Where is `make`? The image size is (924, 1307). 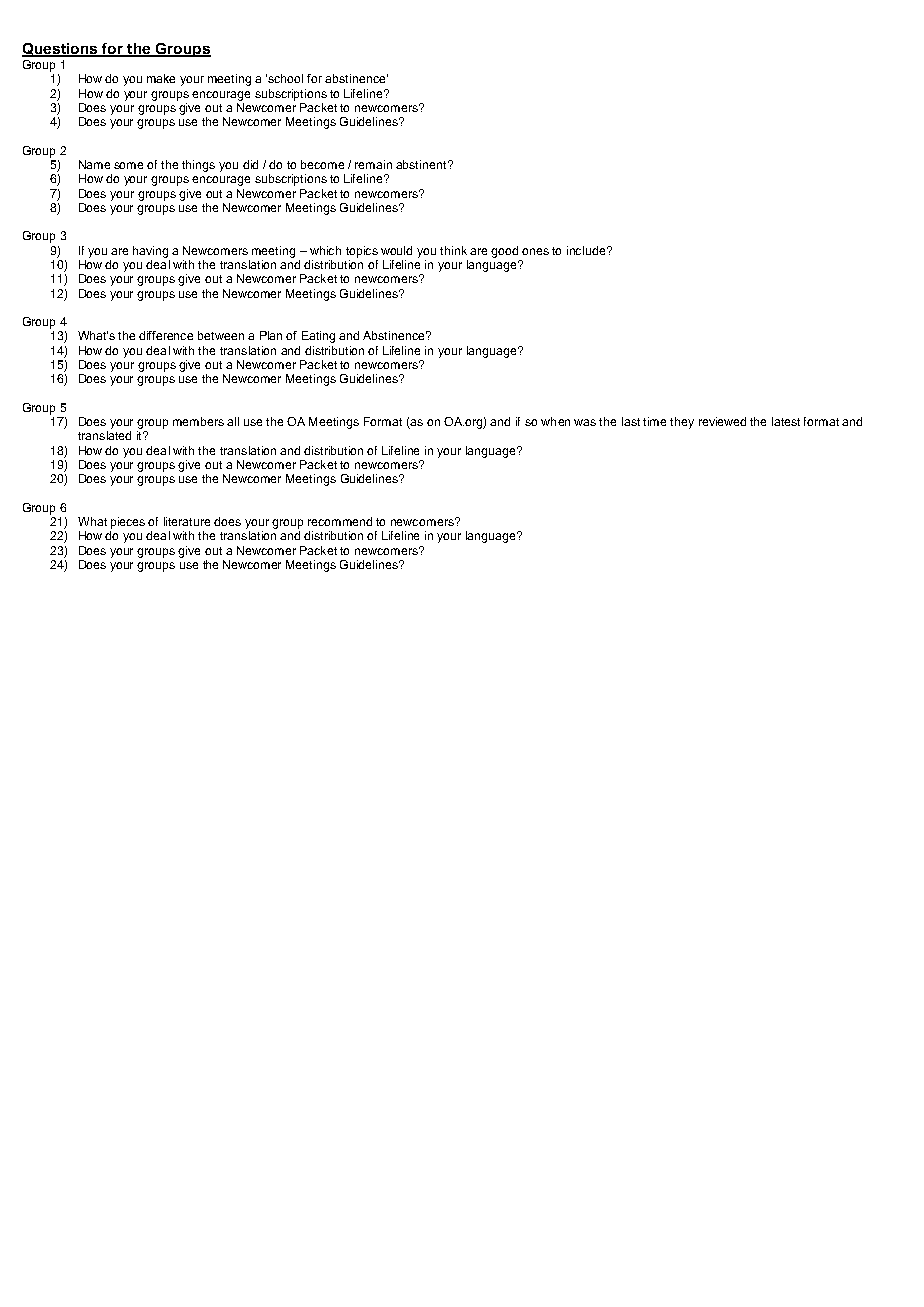
make is located at coordinates (161, 78).
